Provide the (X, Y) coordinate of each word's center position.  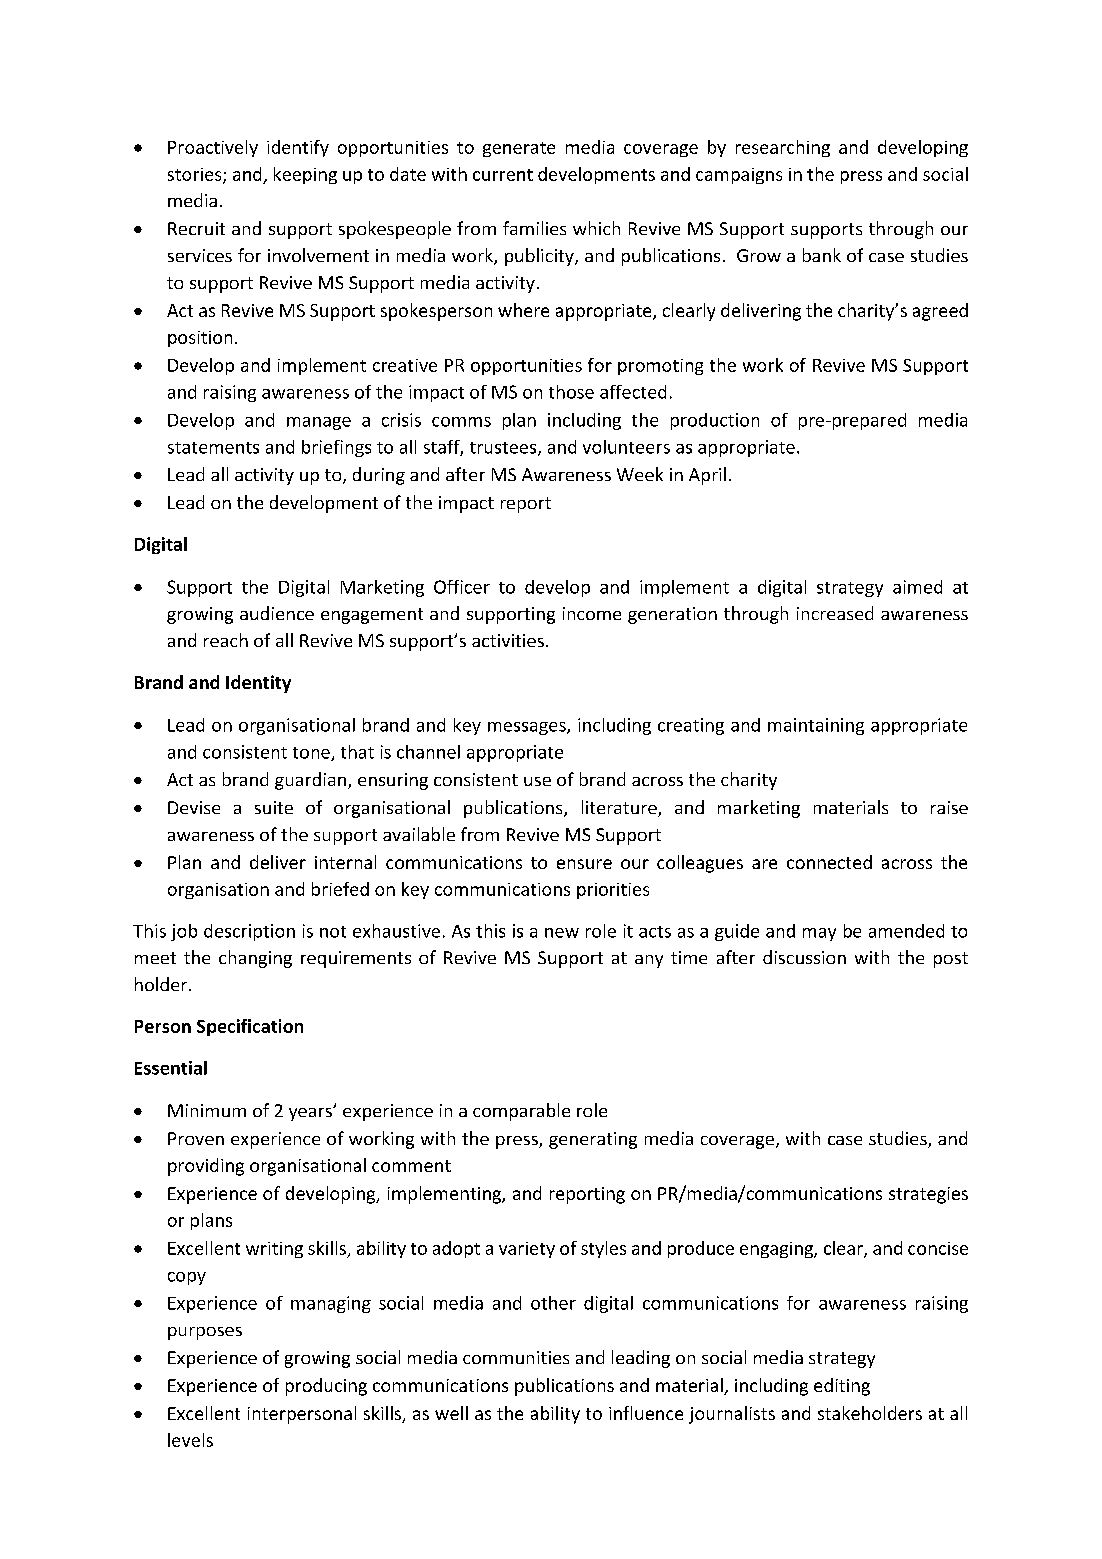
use (537, 781)
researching (783, 148)
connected (829, 862)
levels (190, 1440)
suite (274, 807)
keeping (305, 175)
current (503, 175)
